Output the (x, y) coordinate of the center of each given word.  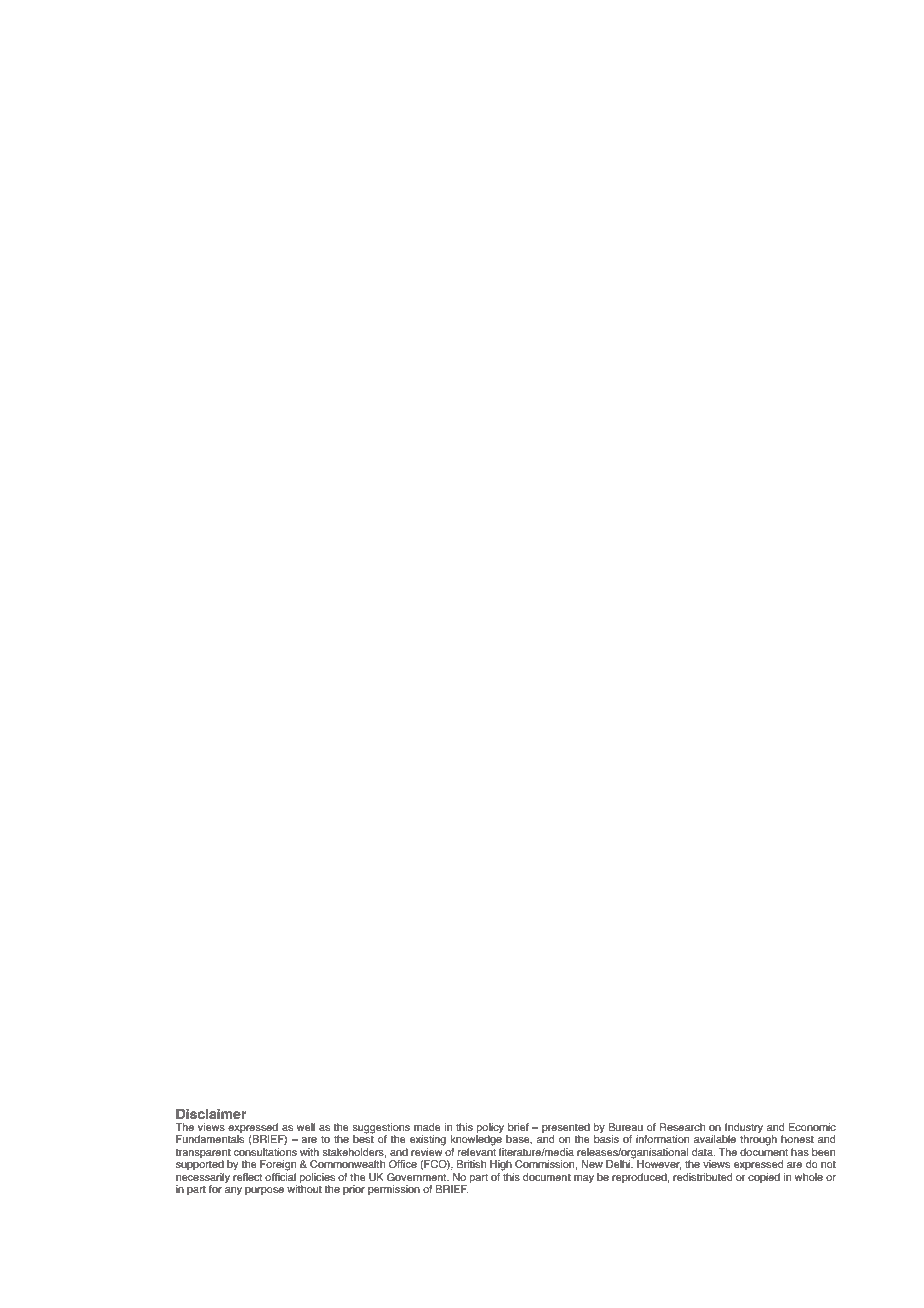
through (758, 1140)
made (427, 1127)
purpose (264, 1191)
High (501, 1165)
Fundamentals (210, 1139)
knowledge (476, 1140)
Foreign (278, 1165)
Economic (812, 1127)
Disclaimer (211, 1114)
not (828, 1164)
